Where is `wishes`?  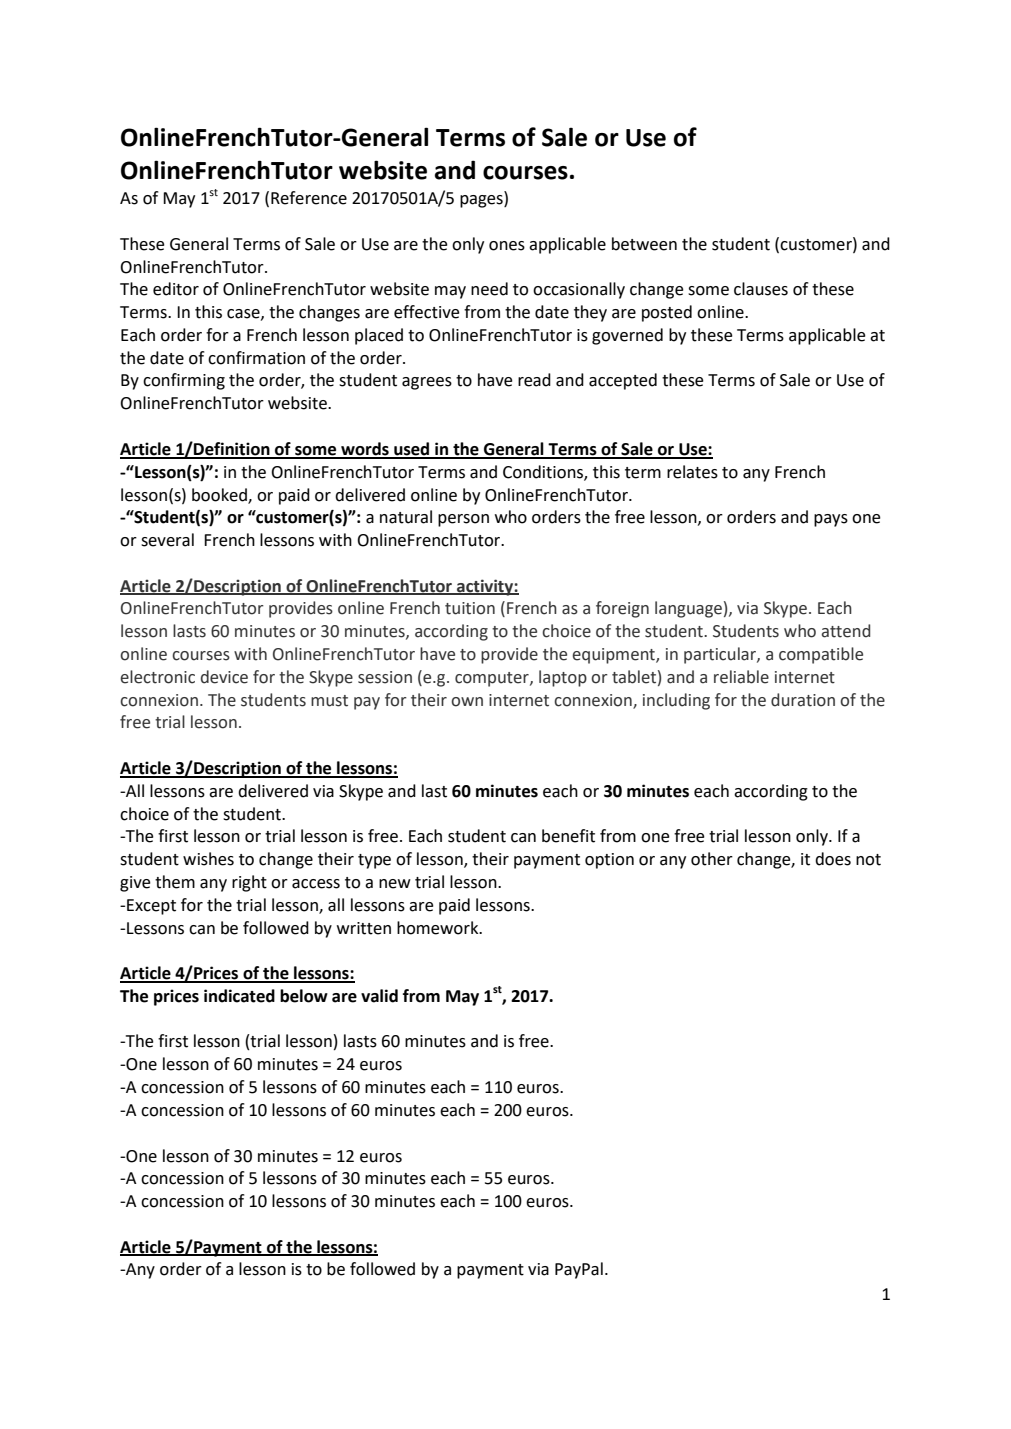 wishes is located at coordinates (208, 859).
